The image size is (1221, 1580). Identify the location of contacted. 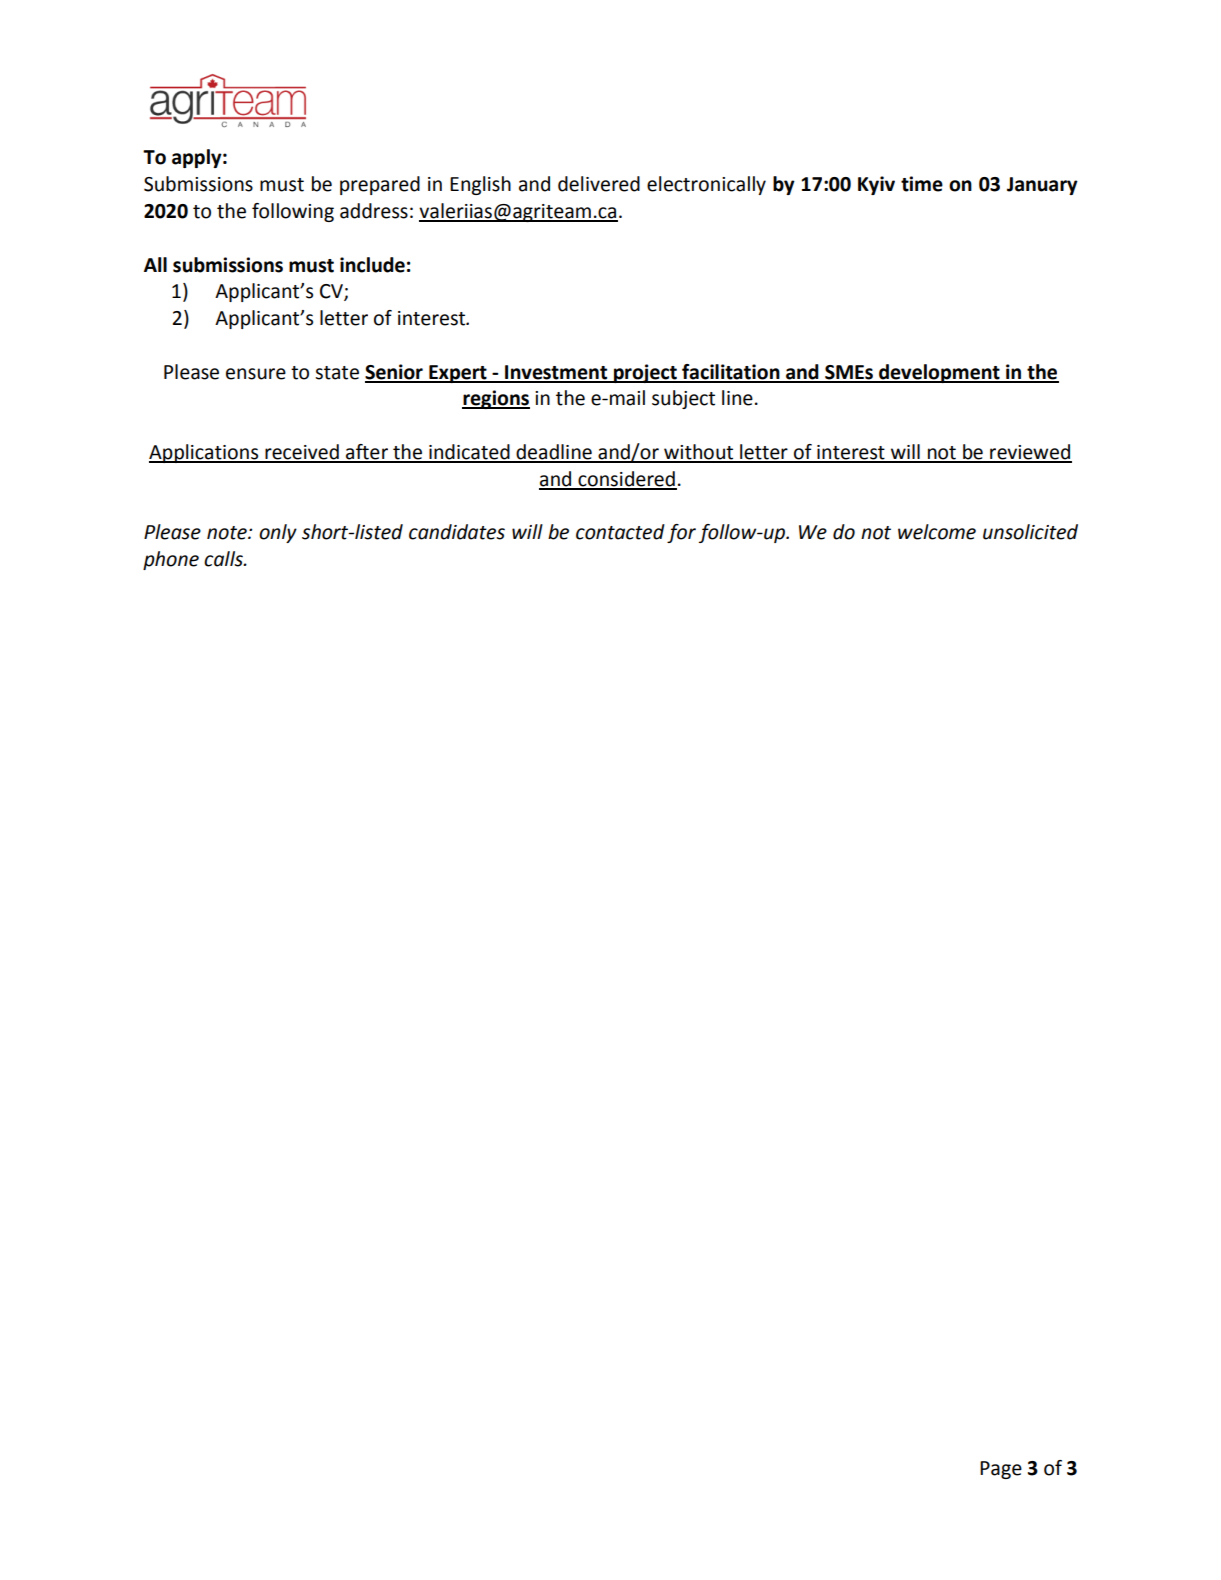
(620, 532).
